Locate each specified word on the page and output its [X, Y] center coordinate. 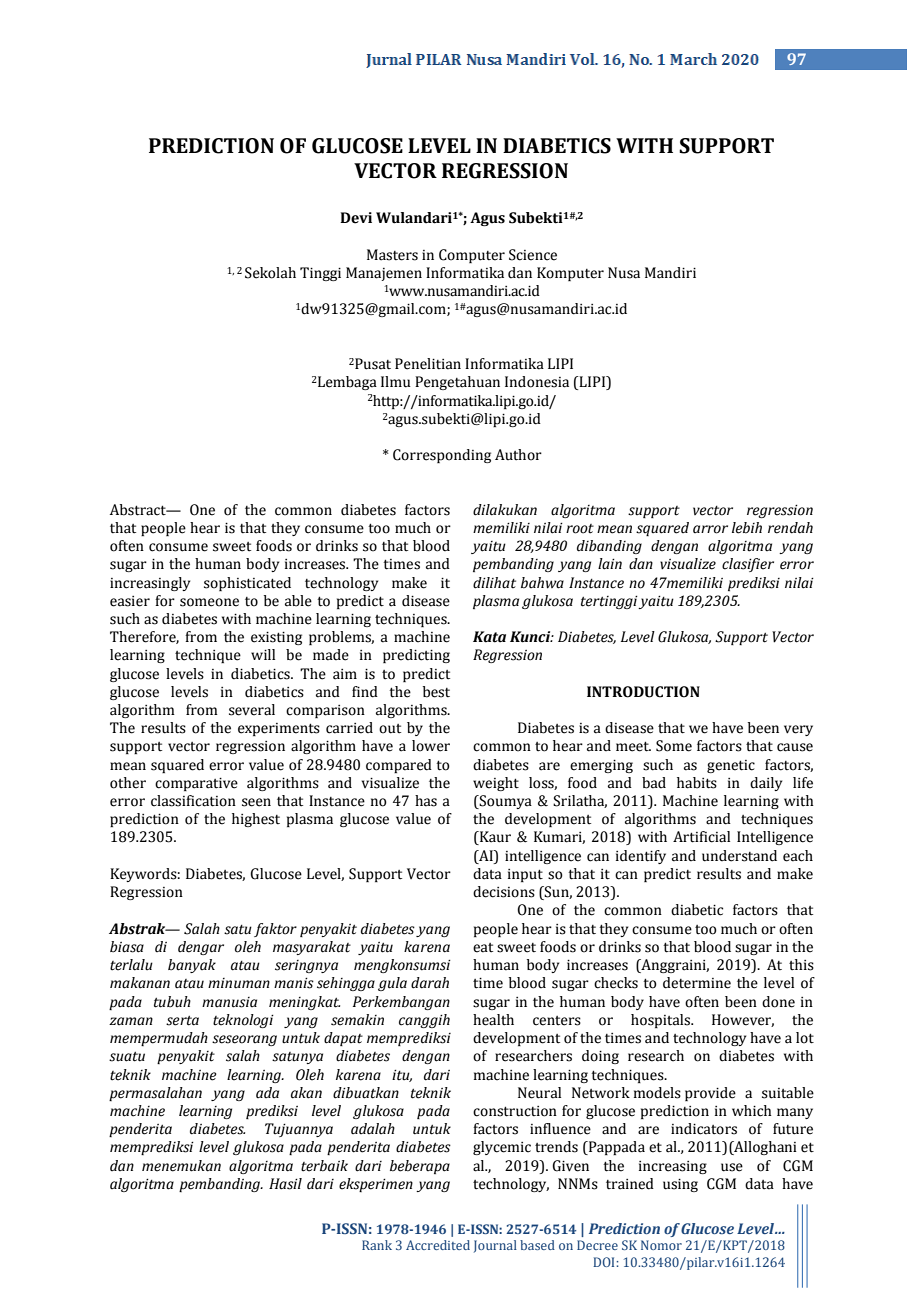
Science [533, 255]
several [252, 710]
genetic [731, 766]
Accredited [438, 1245]
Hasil [285, 1184]
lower [431, 746]
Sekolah [270, 273]
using [680, 1185]
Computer [472, 256]
